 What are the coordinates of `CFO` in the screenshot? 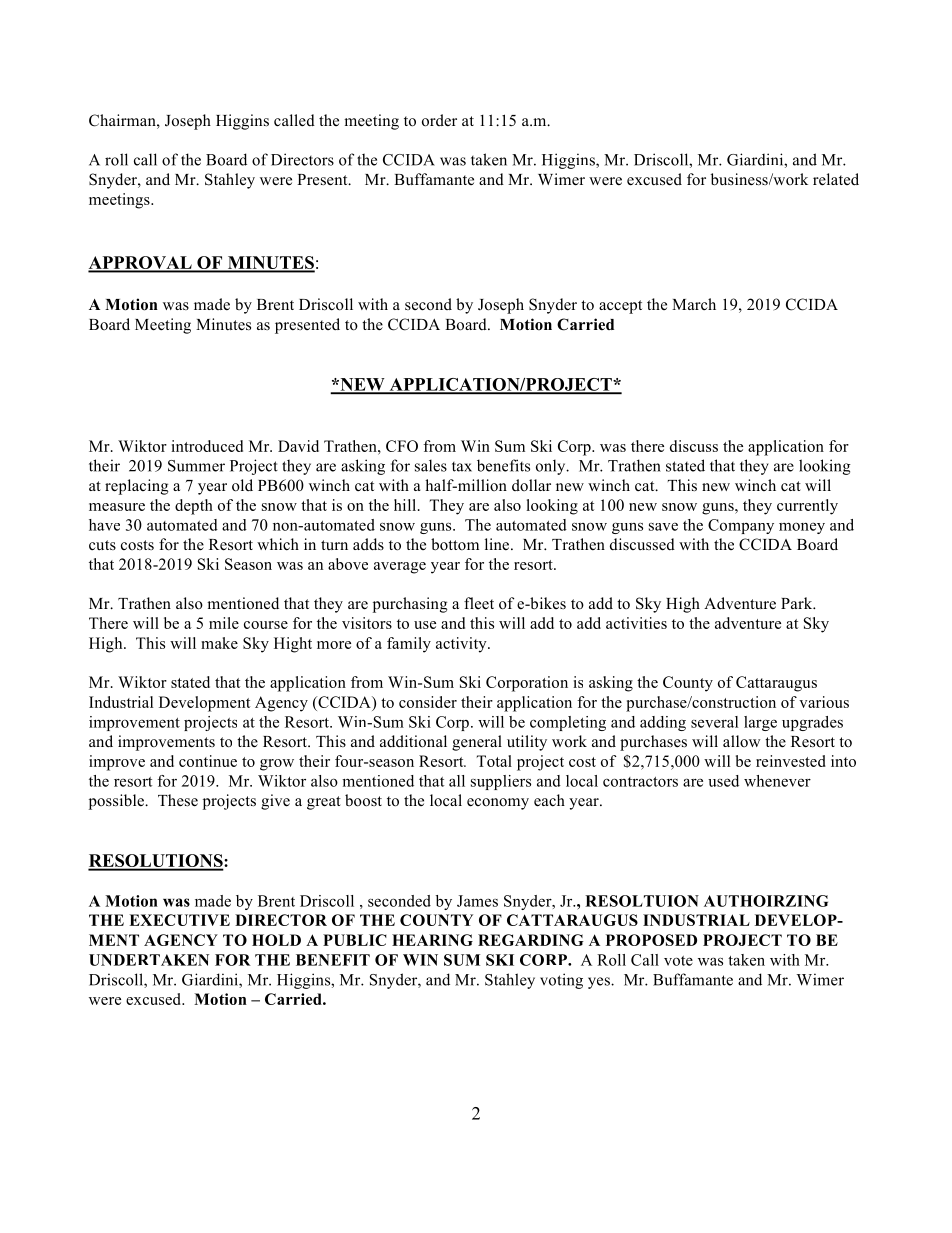 It's located at (402, 446).
